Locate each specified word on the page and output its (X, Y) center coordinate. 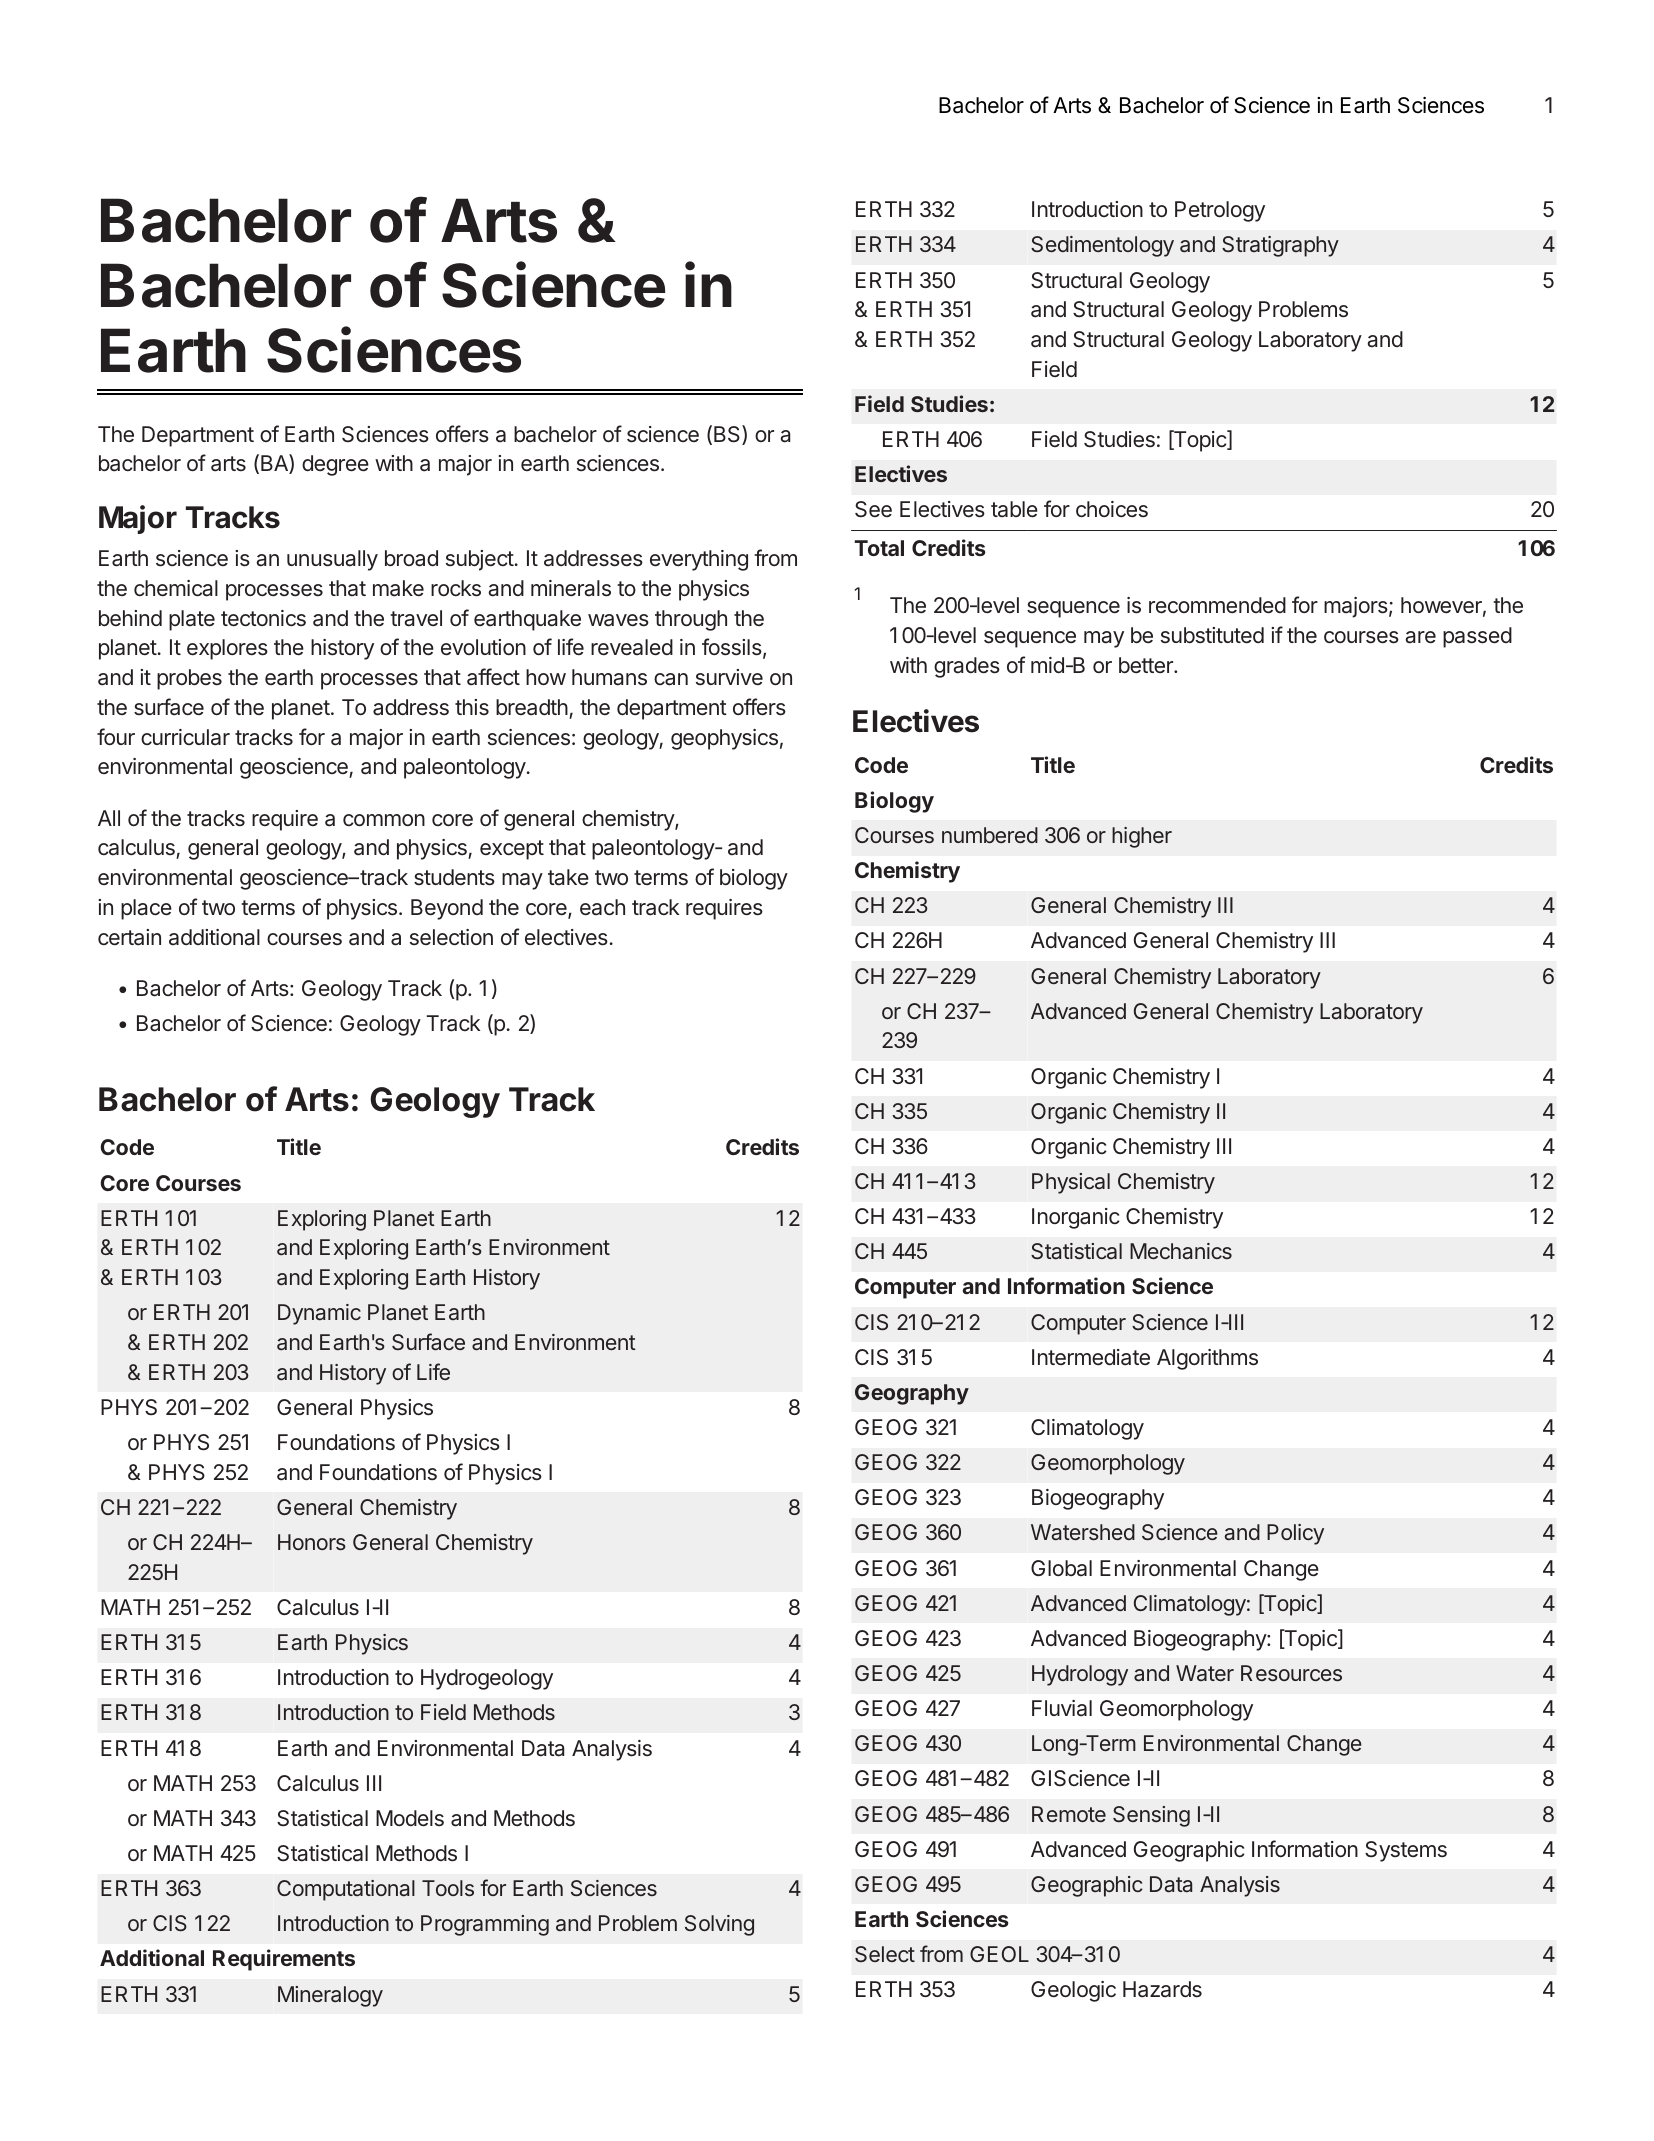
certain (129, 937)
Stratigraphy (1280, 246)
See (873, 509)
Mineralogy (330, 1996)
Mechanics (1181, 1251)
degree (335, 465)
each (602, 907)
